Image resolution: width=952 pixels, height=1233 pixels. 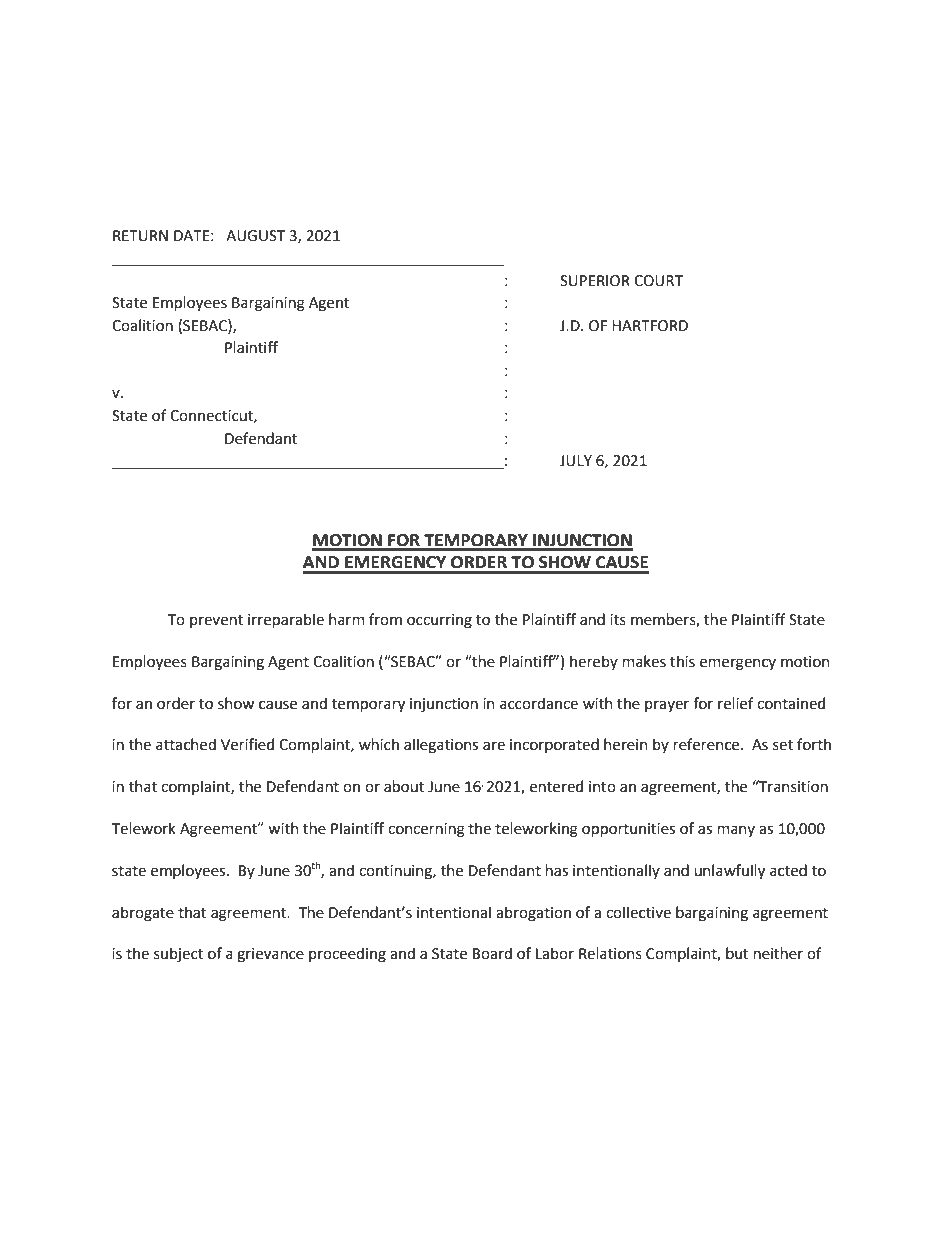 What do you see at coordinates (595, 281) in the screenshot?
I see `SUPERIOR` at bounding box center [595, 281].
